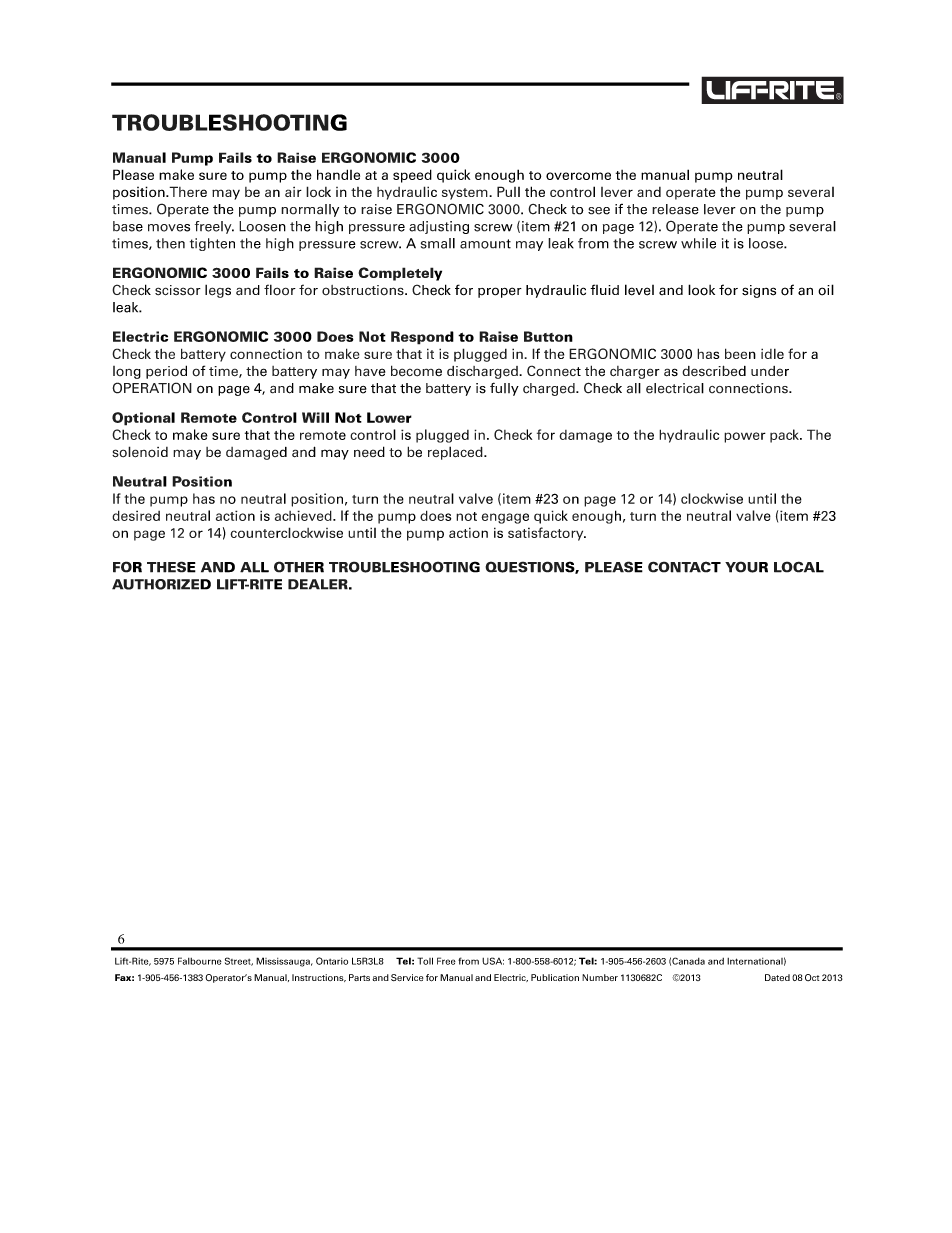 This screenshot has height=1233, width=952. Describe the element at coordinates (675, 209) in the screenshot. I see `release` at that location.
